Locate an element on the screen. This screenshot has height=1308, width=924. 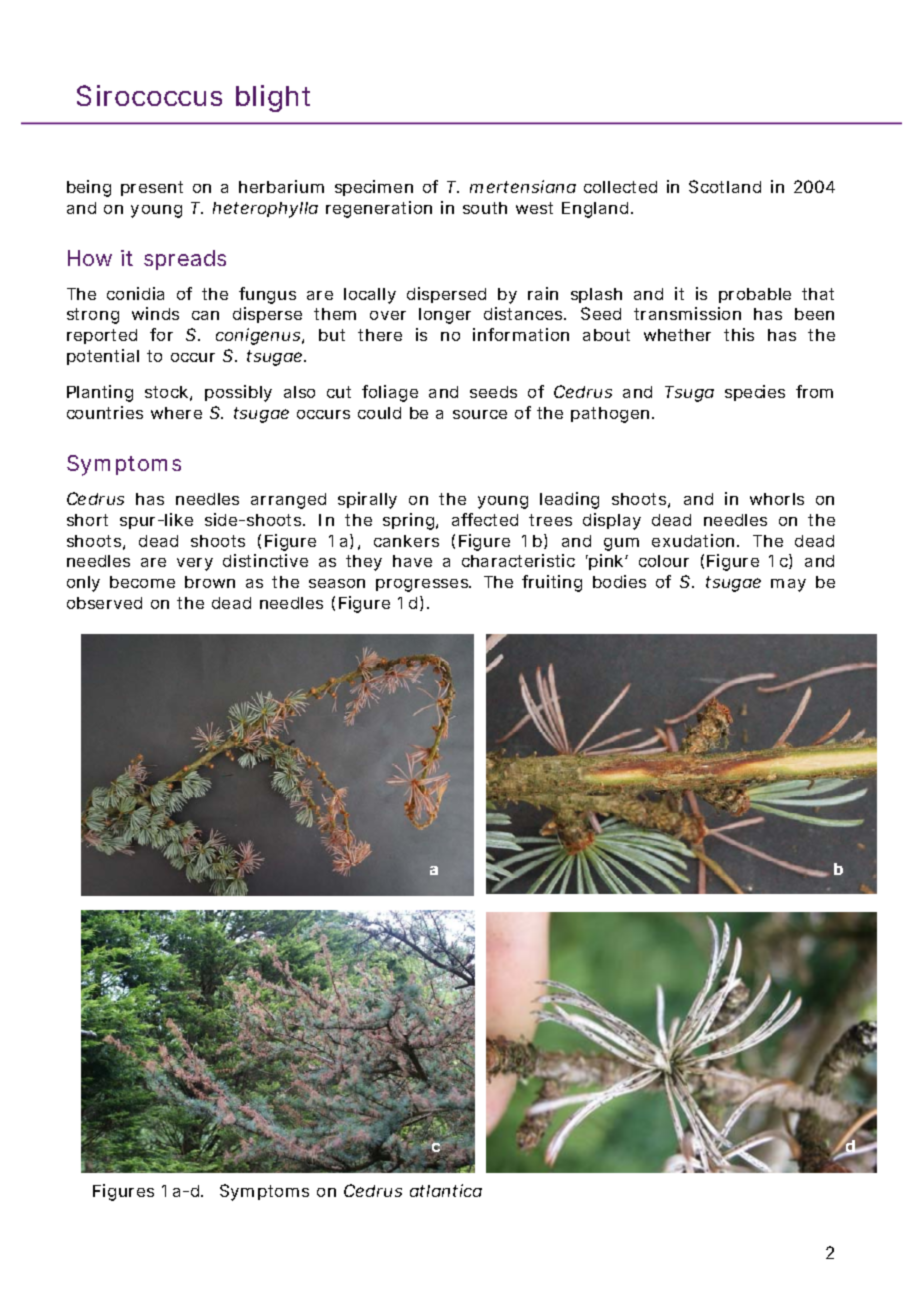
specimen is located at coordinates (374, 188).
